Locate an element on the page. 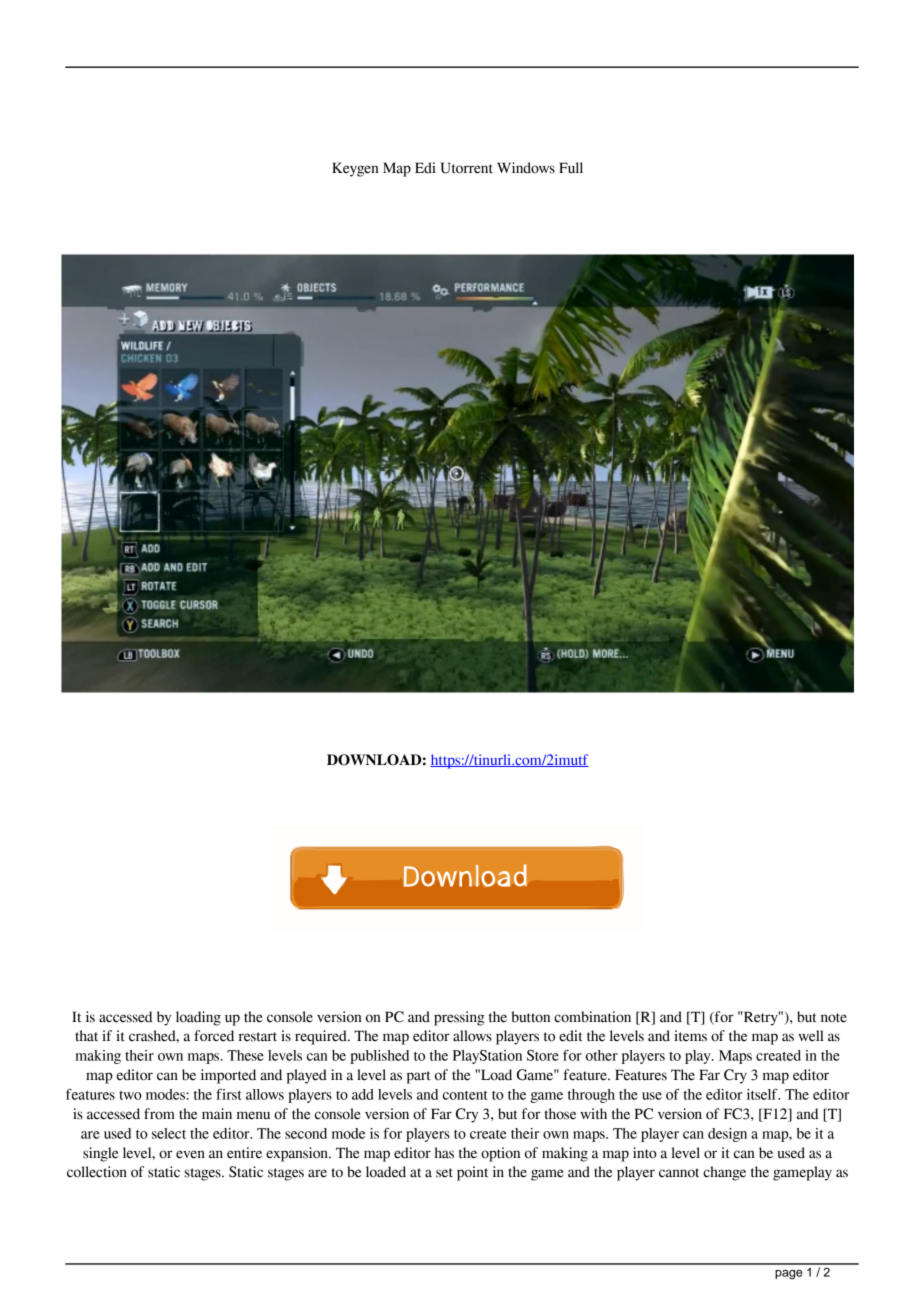 Image resolution: width=924 pixels, height=1308 pixels. restart is located at coordinates (258, 1037).
